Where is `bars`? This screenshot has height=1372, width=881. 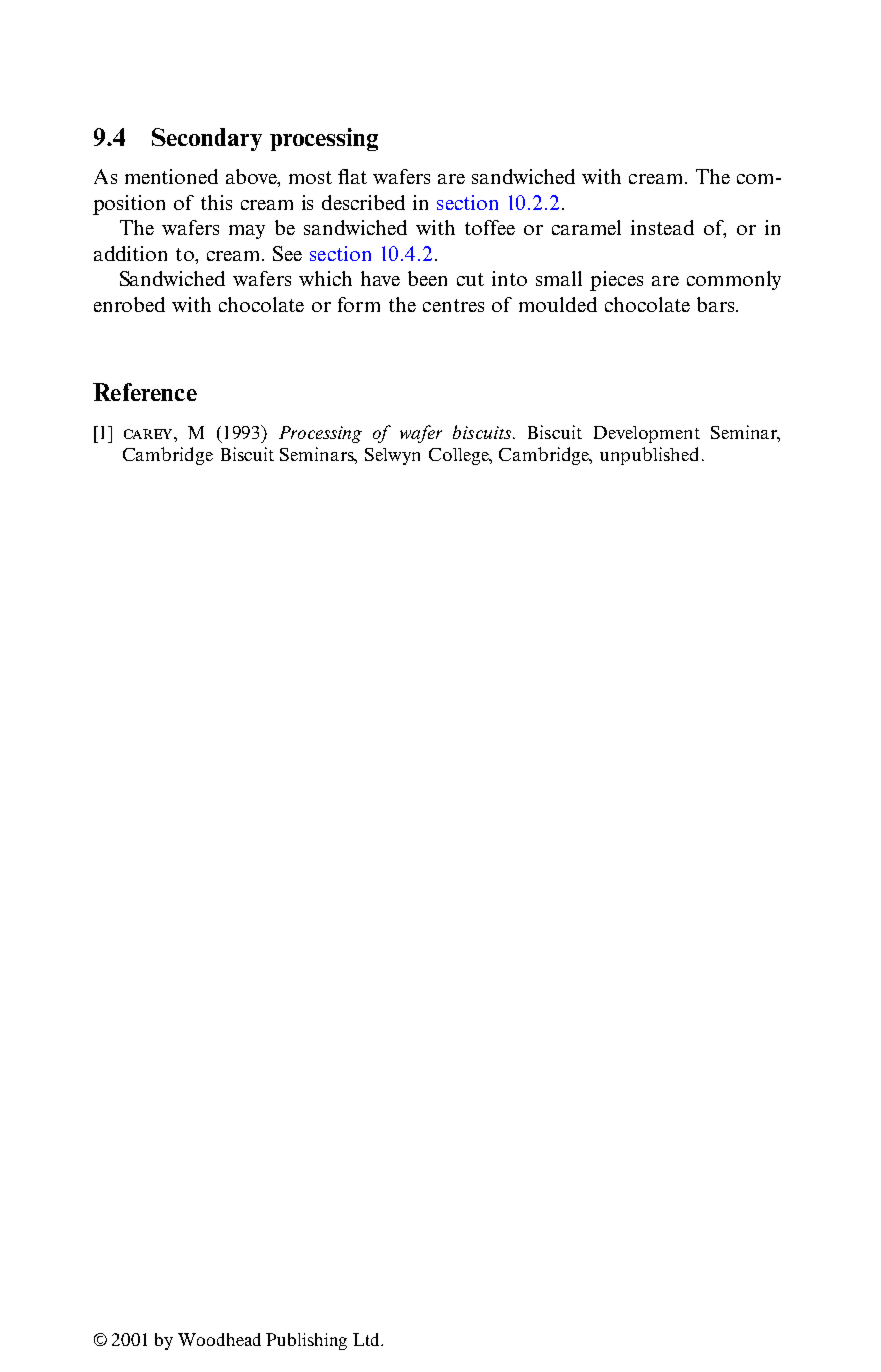
bars is located at coordinates (717, 304).
